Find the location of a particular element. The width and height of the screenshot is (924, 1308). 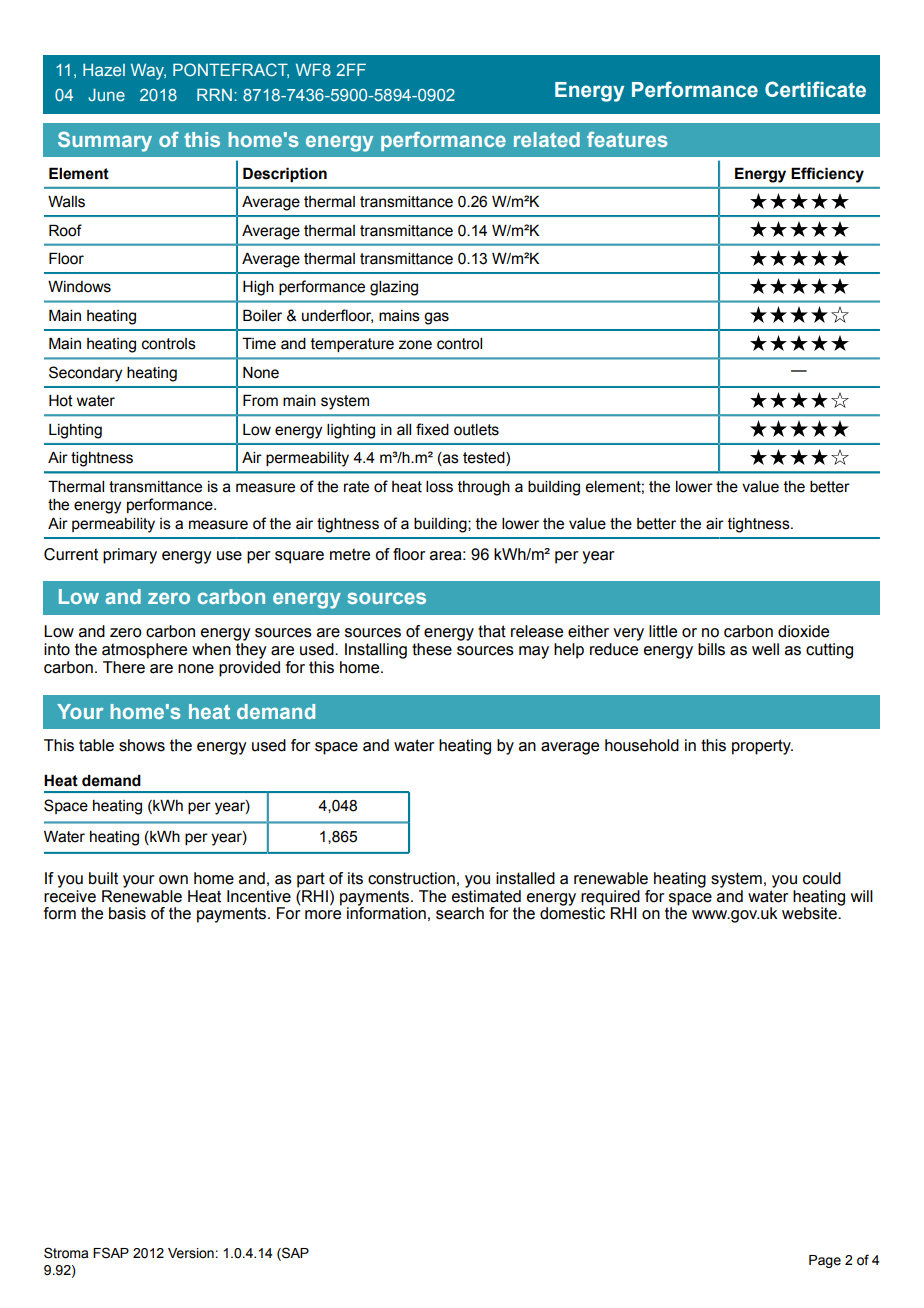

related is located at coordinates (547, 139).
